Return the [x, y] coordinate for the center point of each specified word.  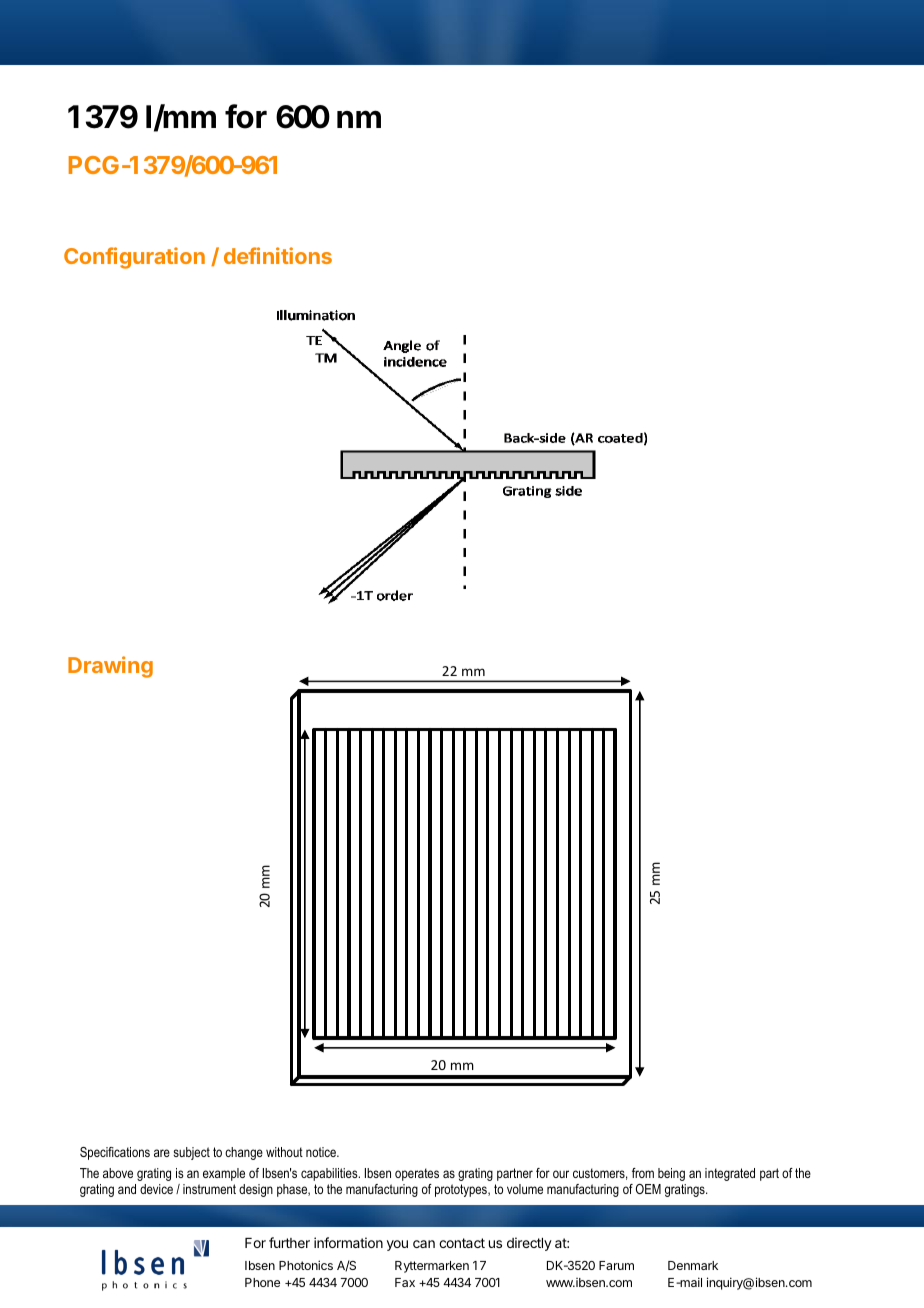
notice [322, 1152]
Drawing [110, 667]
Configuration [134, 258]
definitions [278, 255]
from [643, 1173]
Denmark [693, 1265]
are [162, 1153]
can [424, 1244]
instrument [209, 1189]
